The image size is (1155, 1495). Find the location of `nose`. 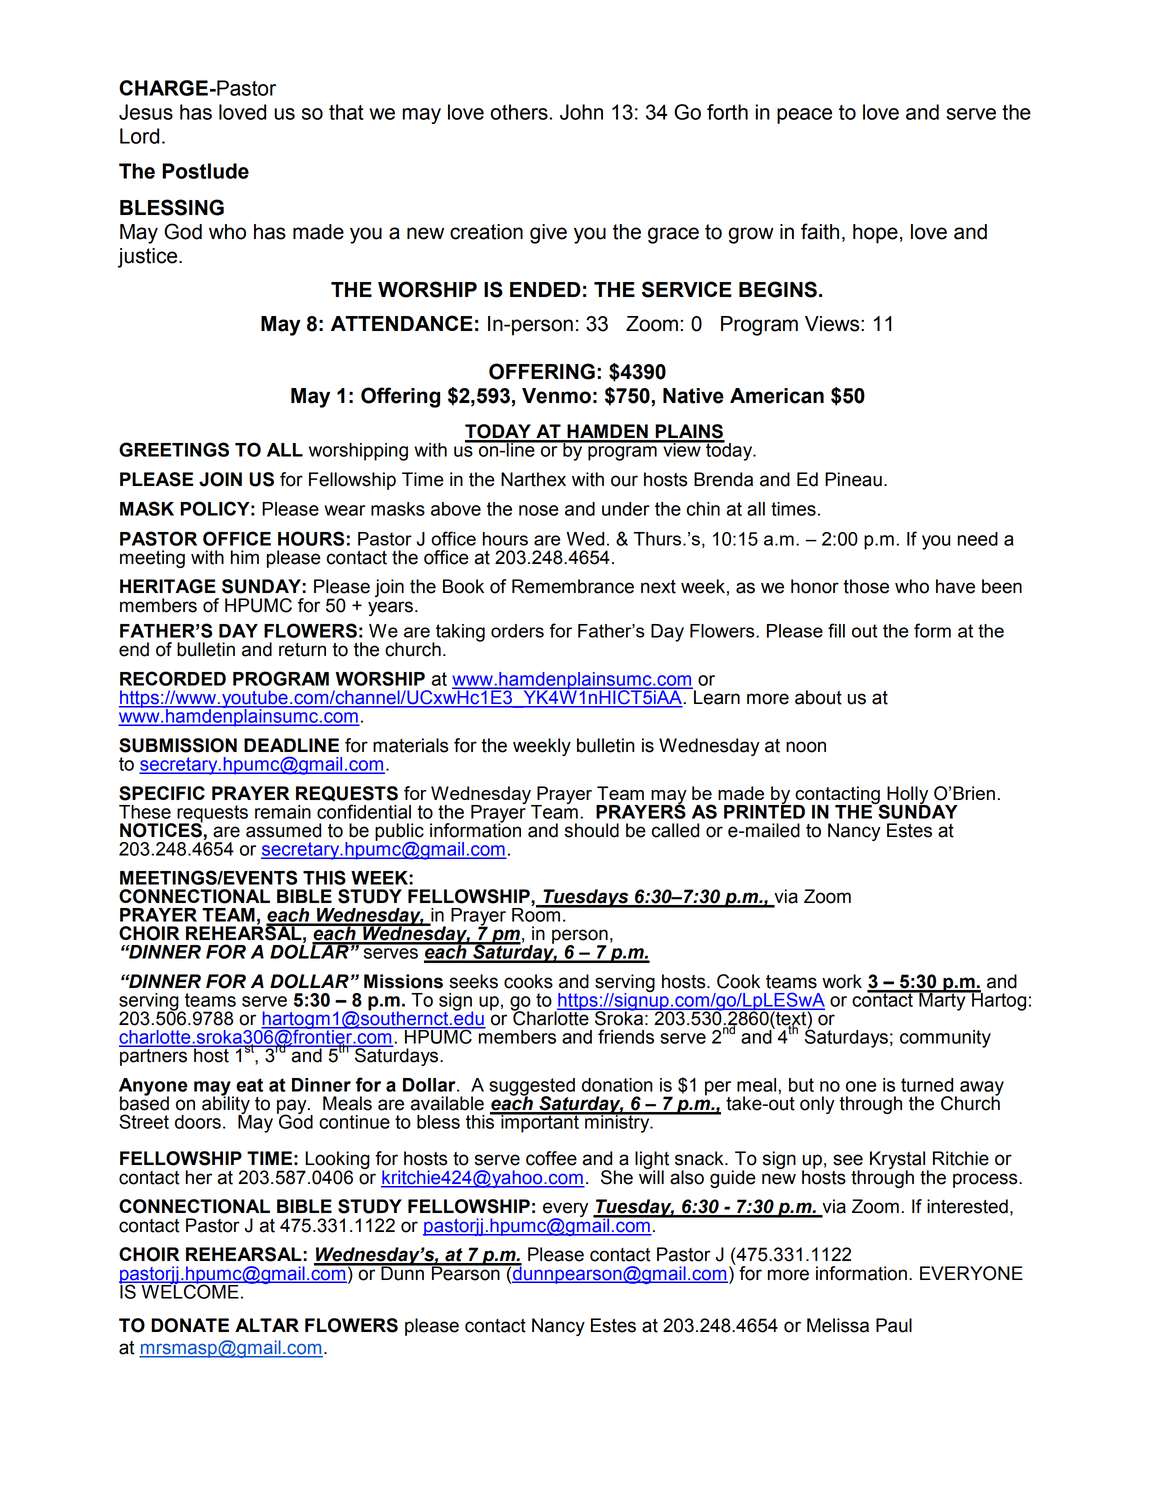

nose is located at coordinates (539, 510).
